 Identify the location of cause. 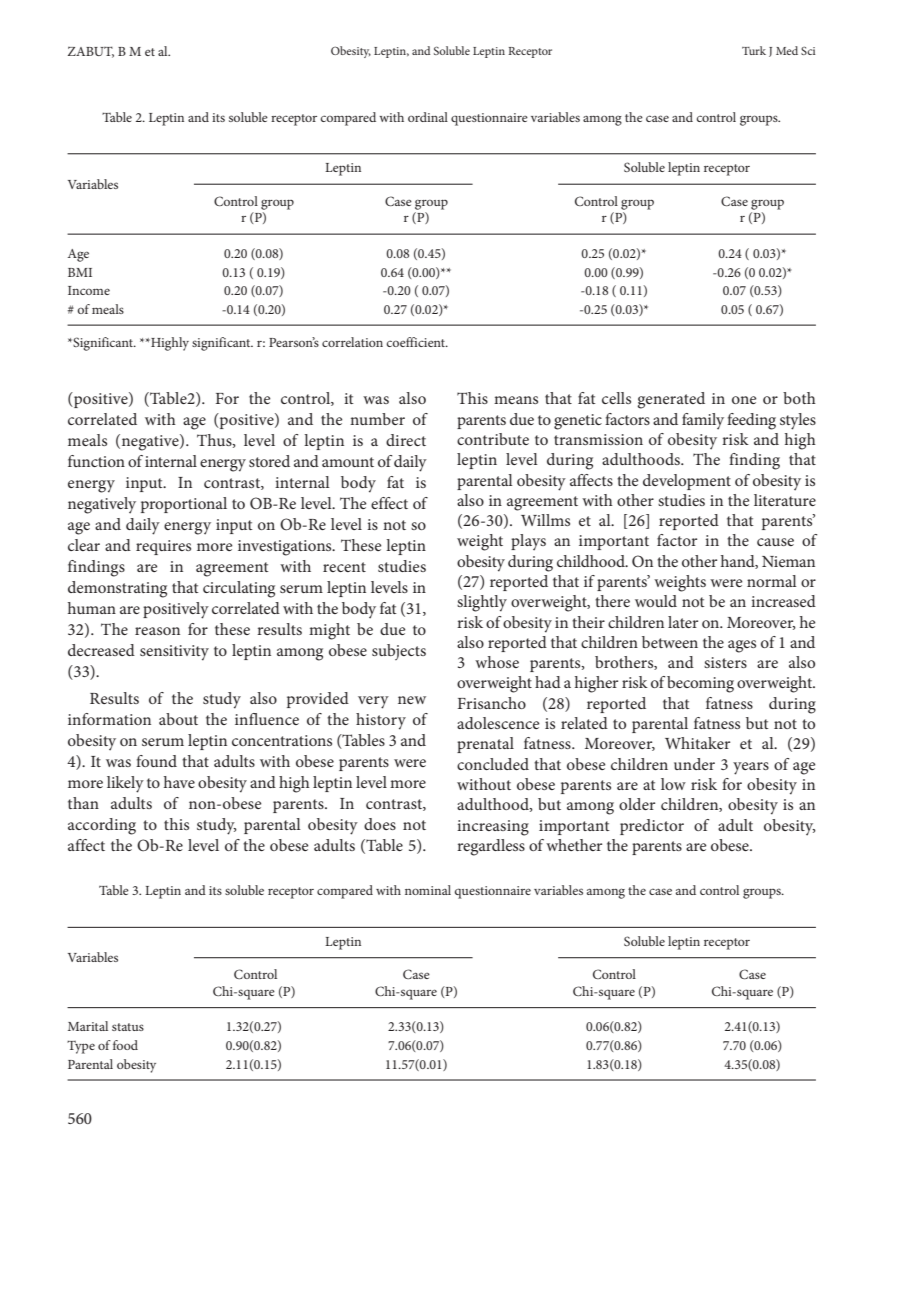
(775, 542).
